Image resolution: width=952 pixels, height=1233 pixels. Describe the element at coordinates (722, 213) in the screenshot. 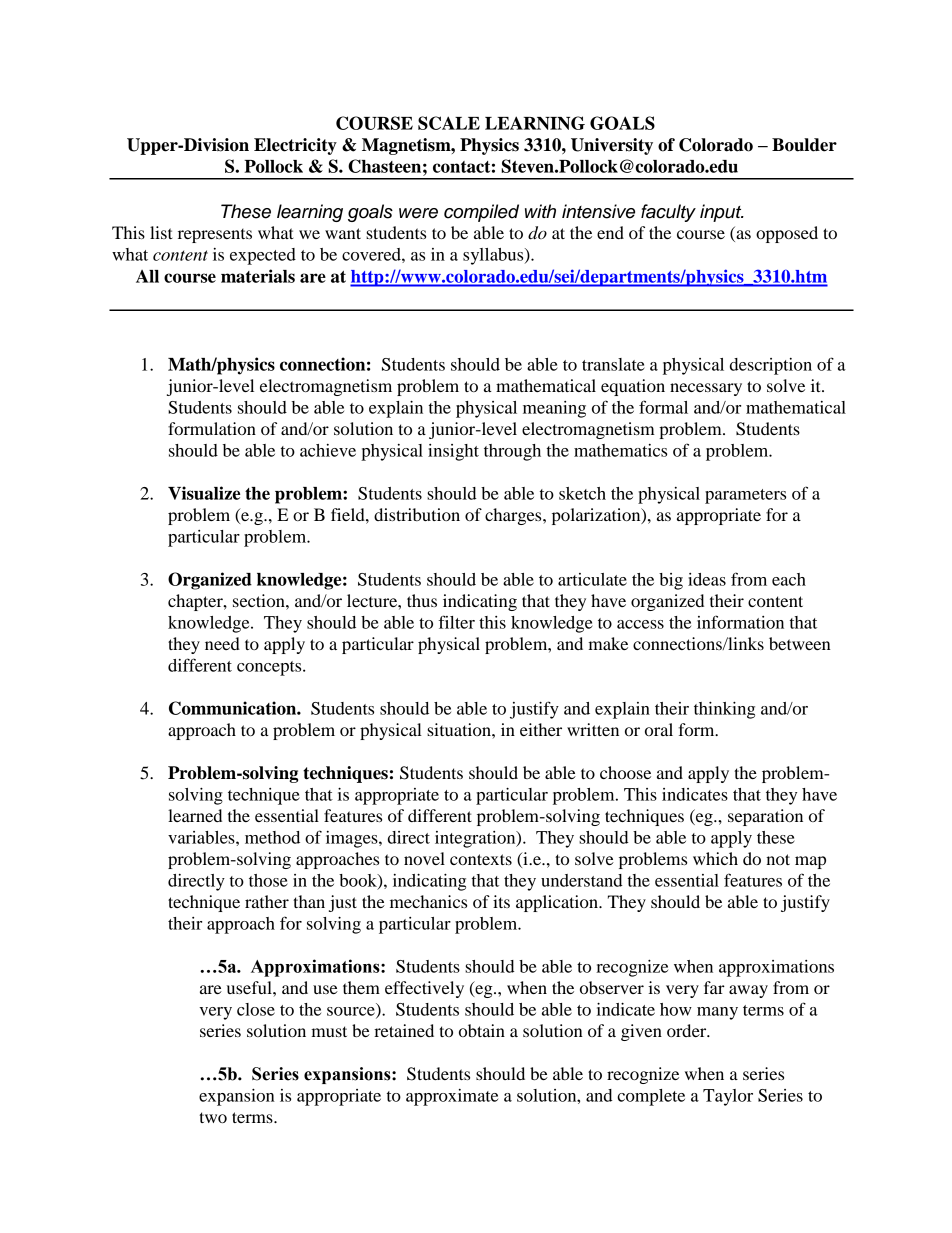

I see `input` at that location.
